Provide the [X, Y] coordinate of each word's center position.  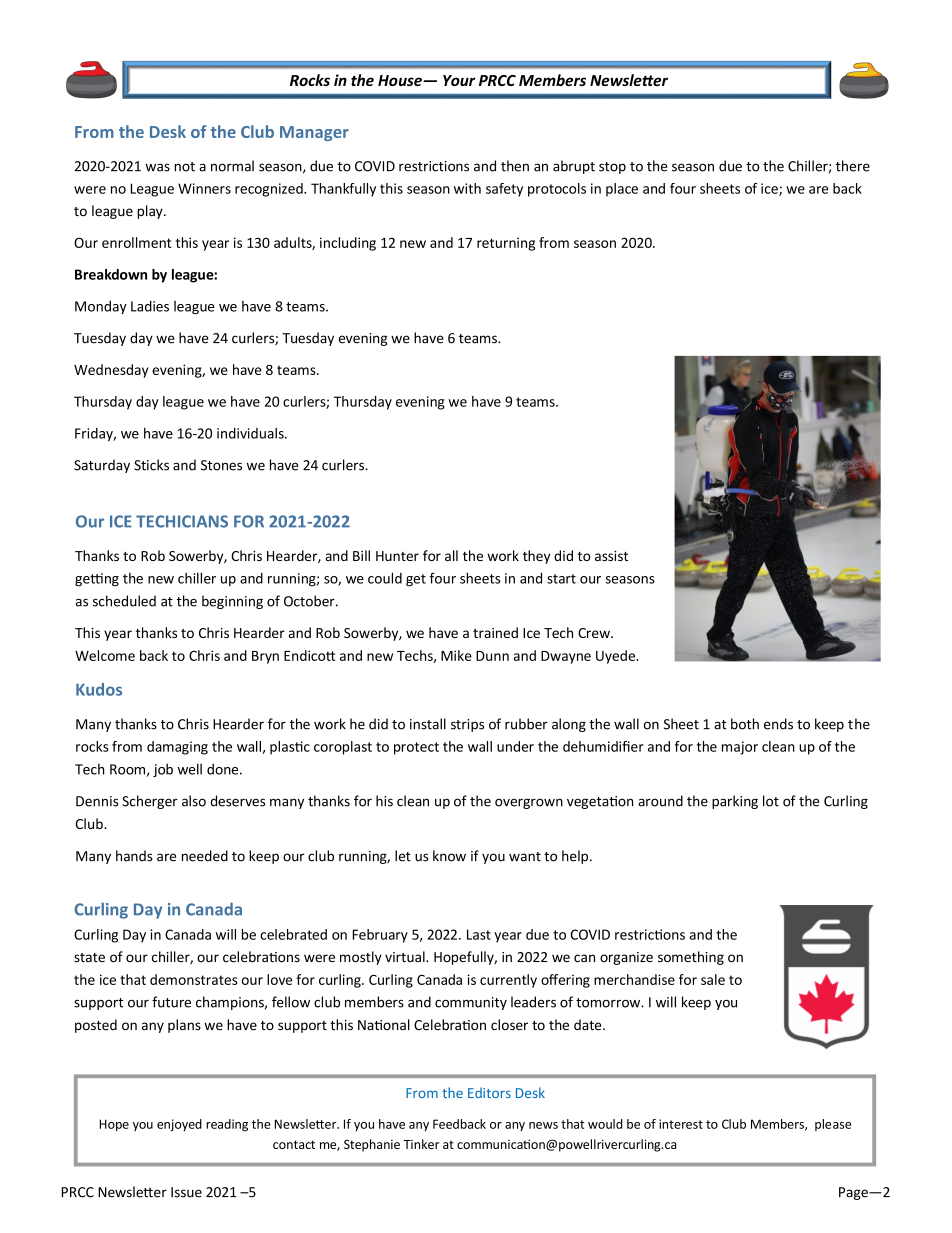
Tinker [421, 1144]
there [853, 166]
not [184, 167]
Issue [186, 1192]
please [833, 1125]
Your [459, 80]
